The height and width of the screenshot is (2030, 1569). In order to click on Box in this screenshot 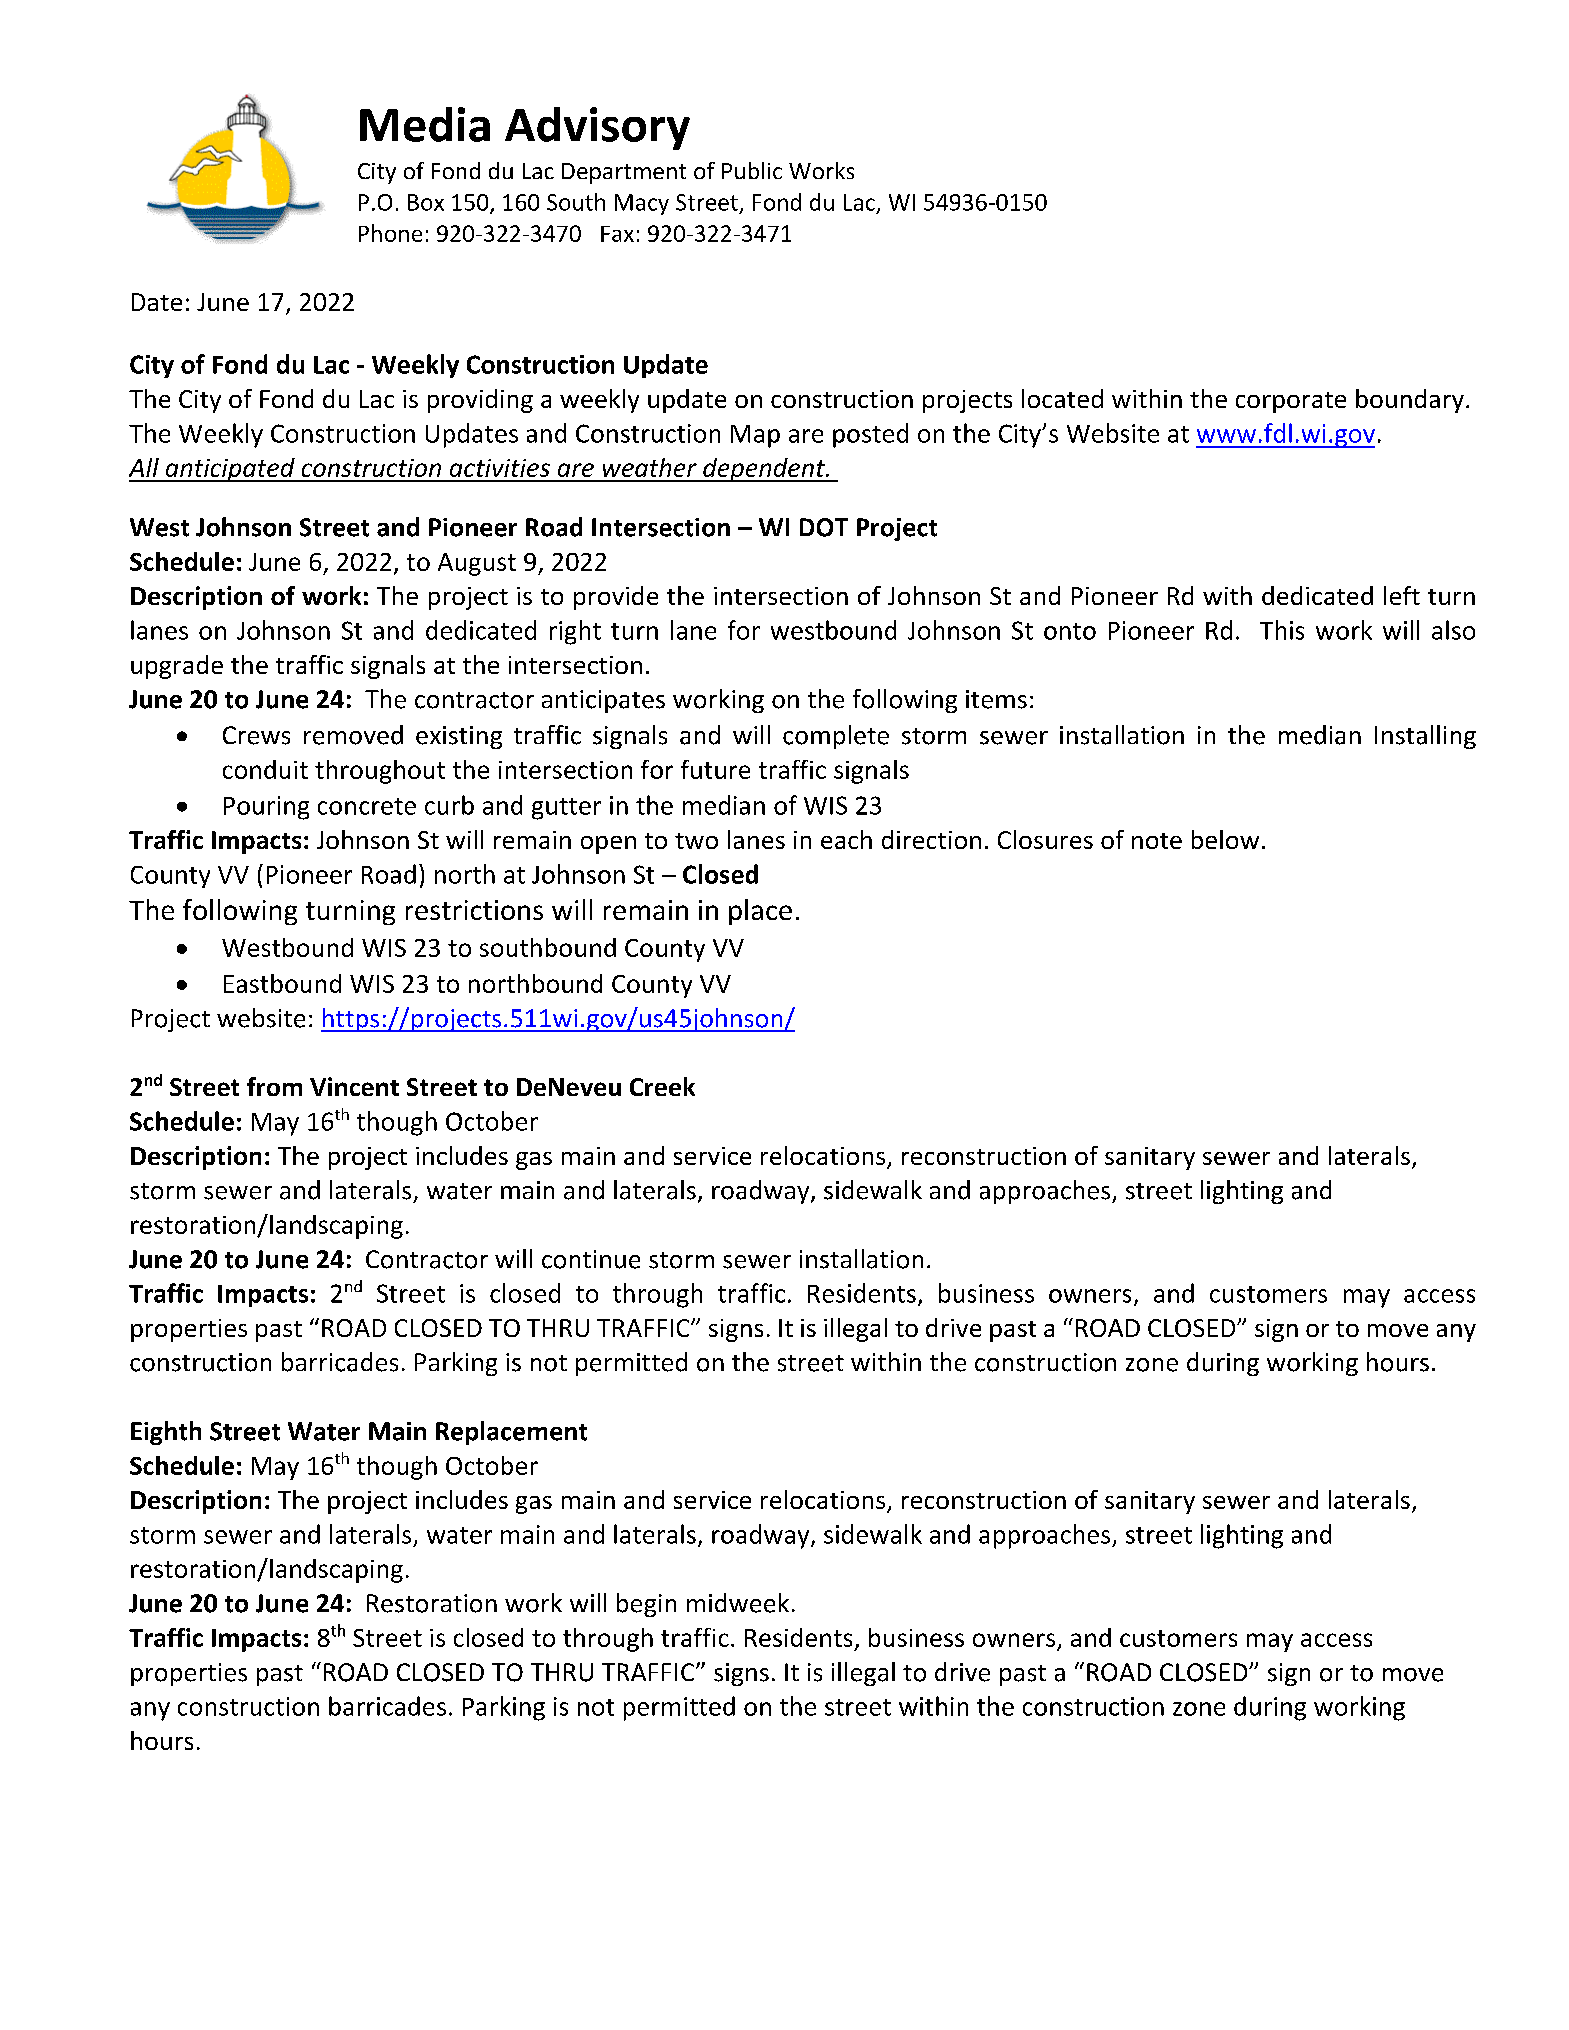, I will do `click(426, 202)`.
